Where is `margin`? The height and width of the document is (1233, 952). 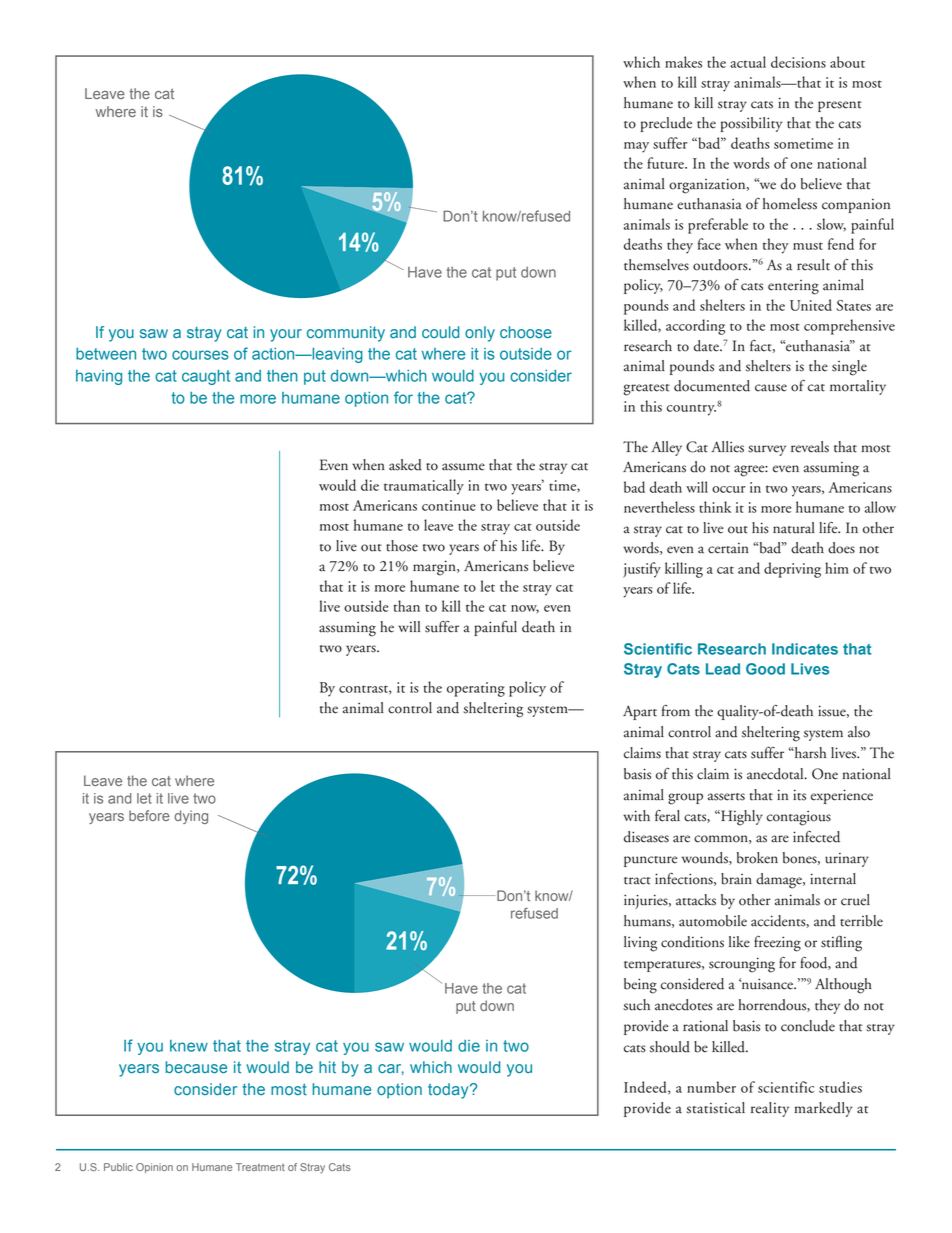 margin is located at coordinates (435, 568).
